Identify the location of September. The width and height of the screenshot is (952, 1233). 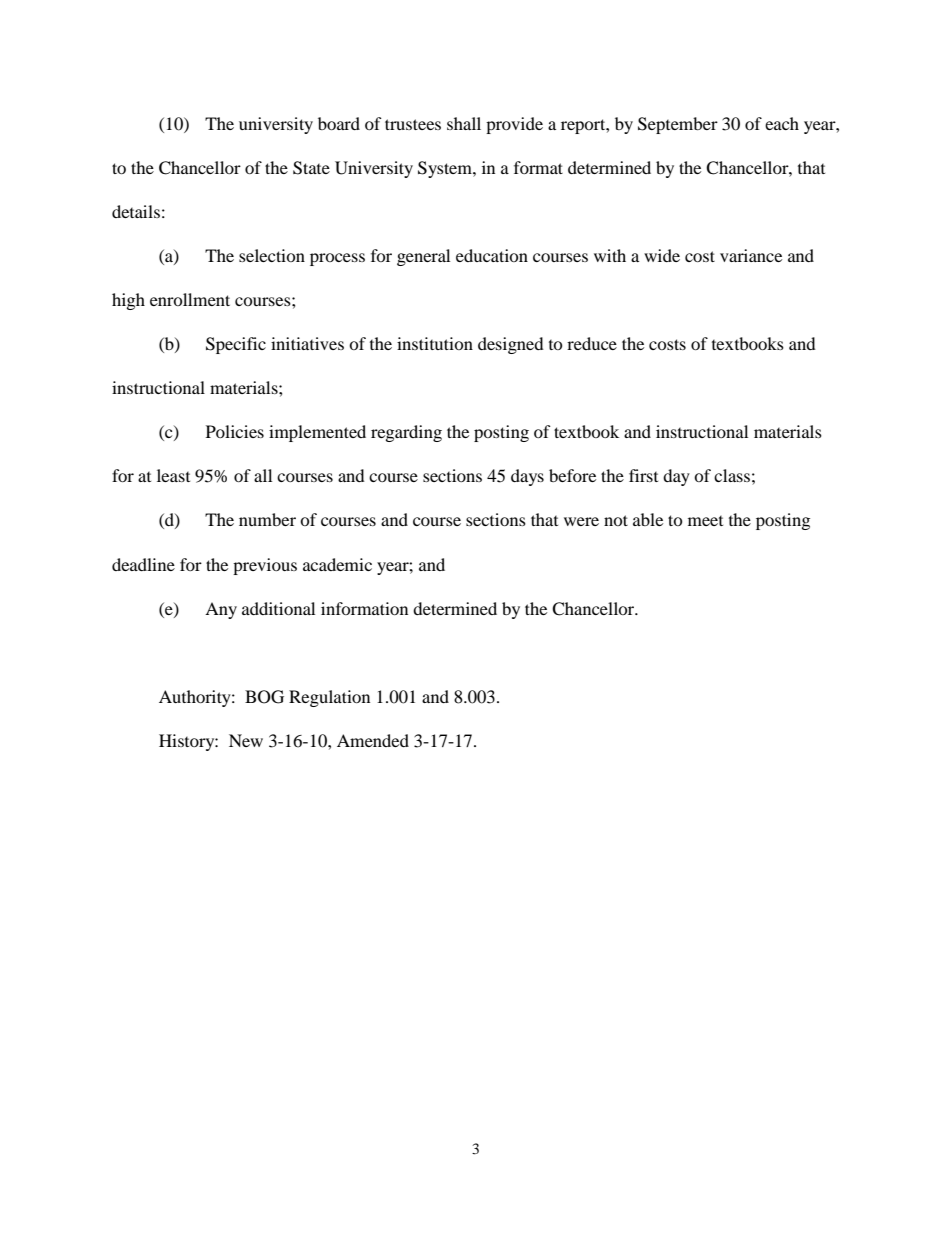
(678, 125).
